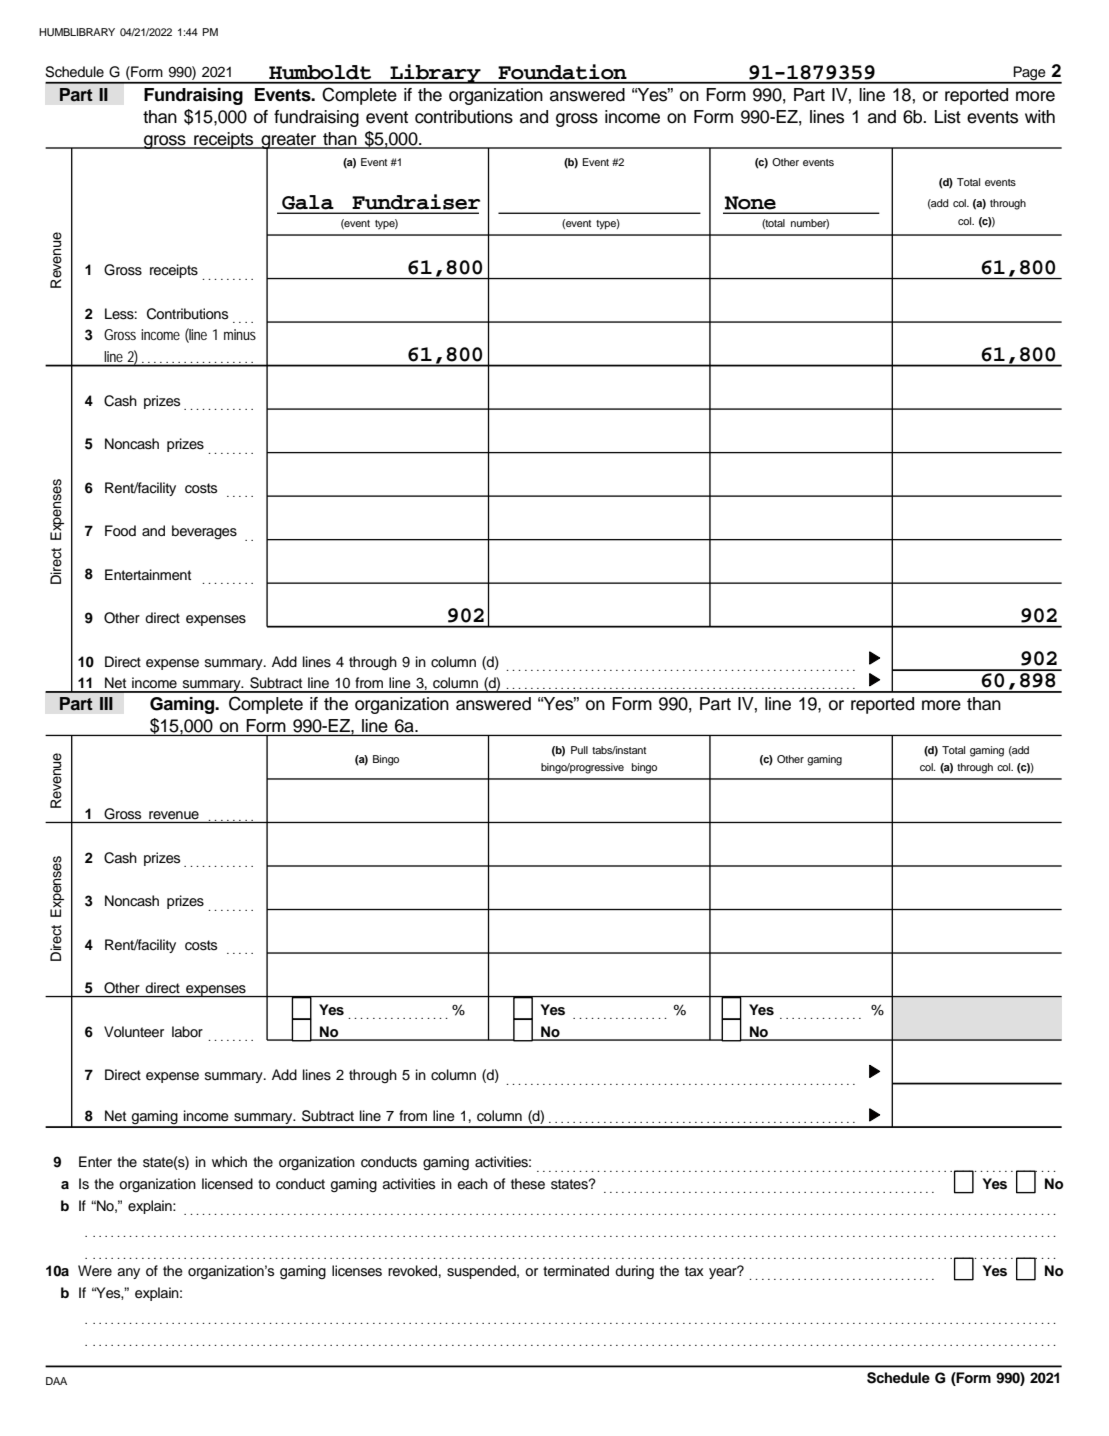 The height and width of the image is (1436, 1109). I want to click on beverages, so click(204, 532).
